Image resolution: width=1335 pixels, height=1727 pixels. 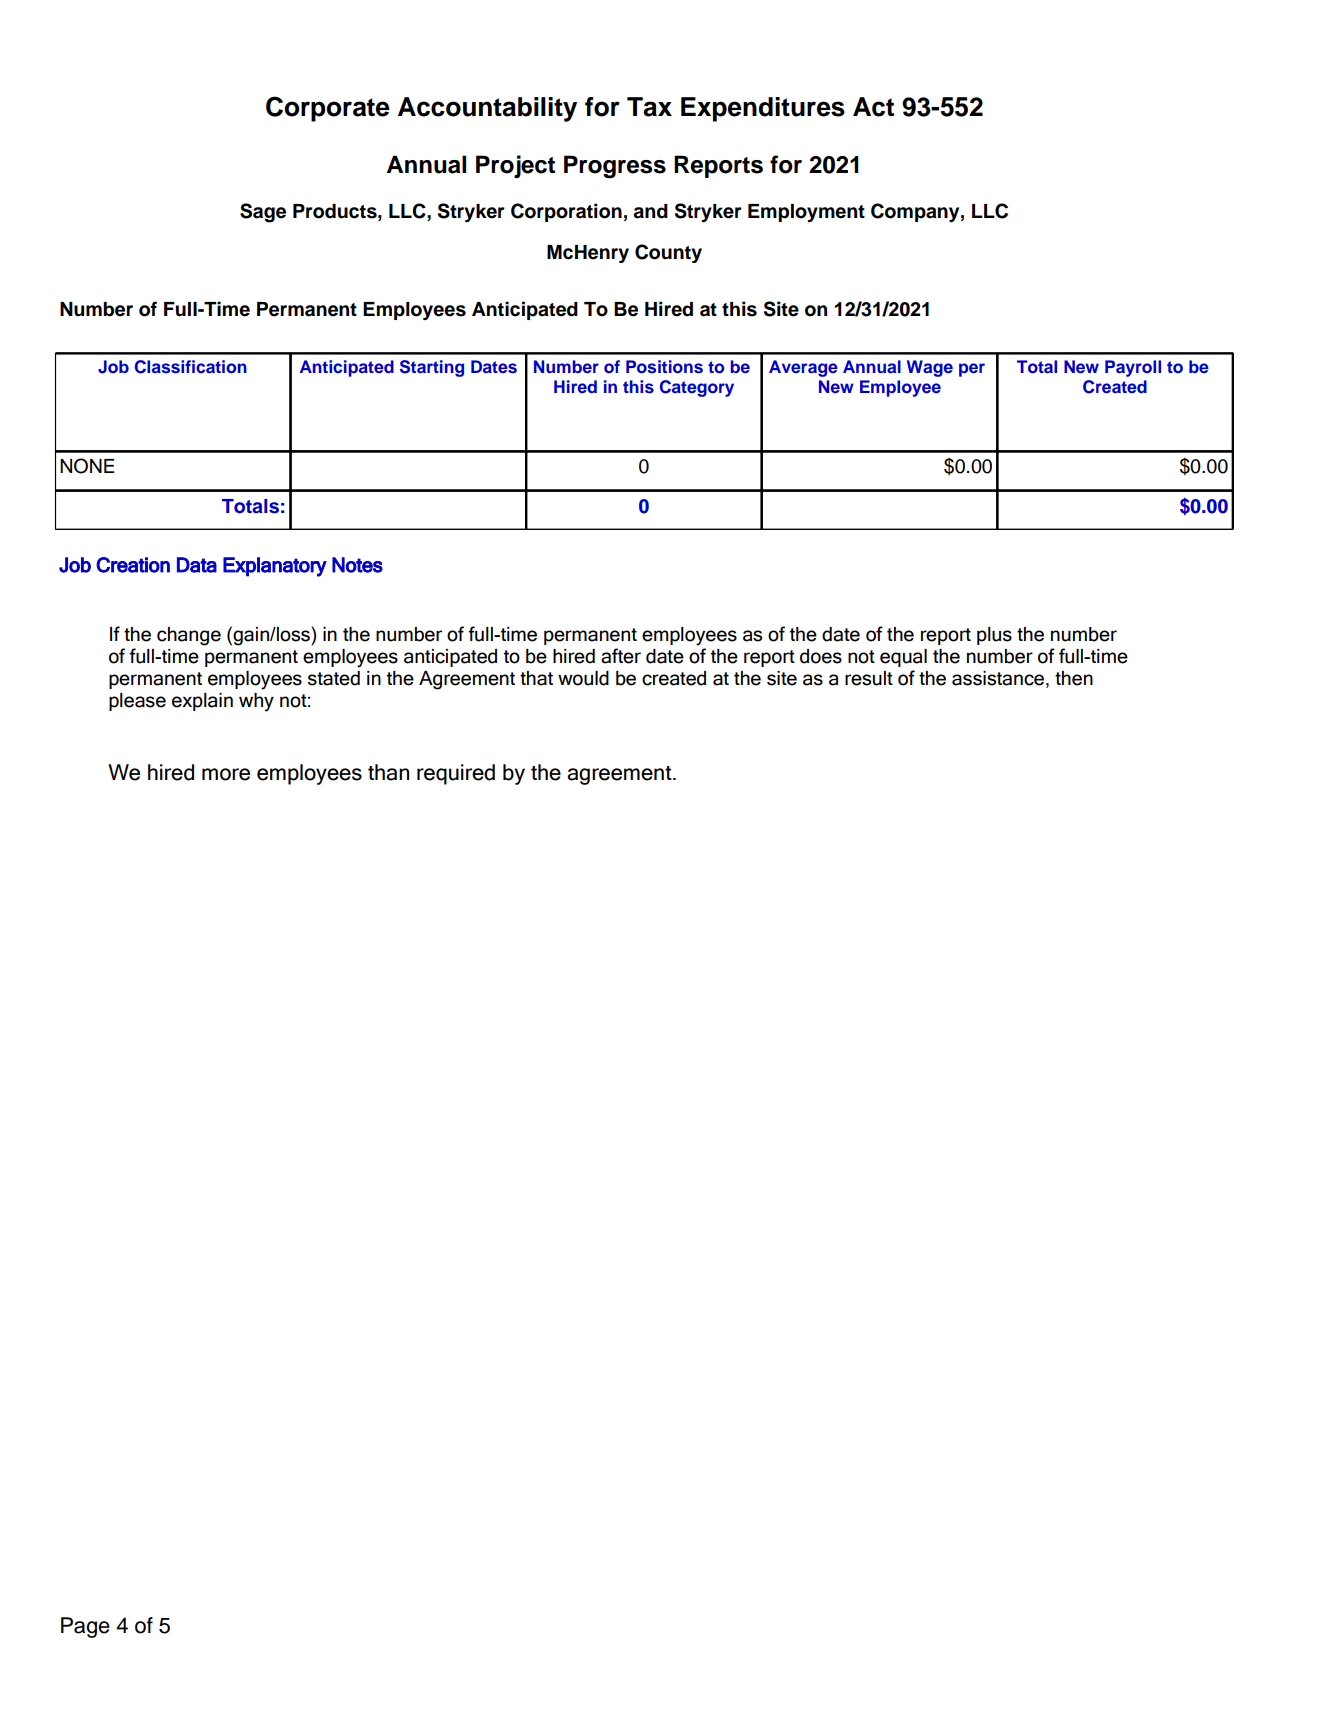 What do you see at coordinates (226, 774) in the page?
I see `more` at bounding box center [226, 774].
